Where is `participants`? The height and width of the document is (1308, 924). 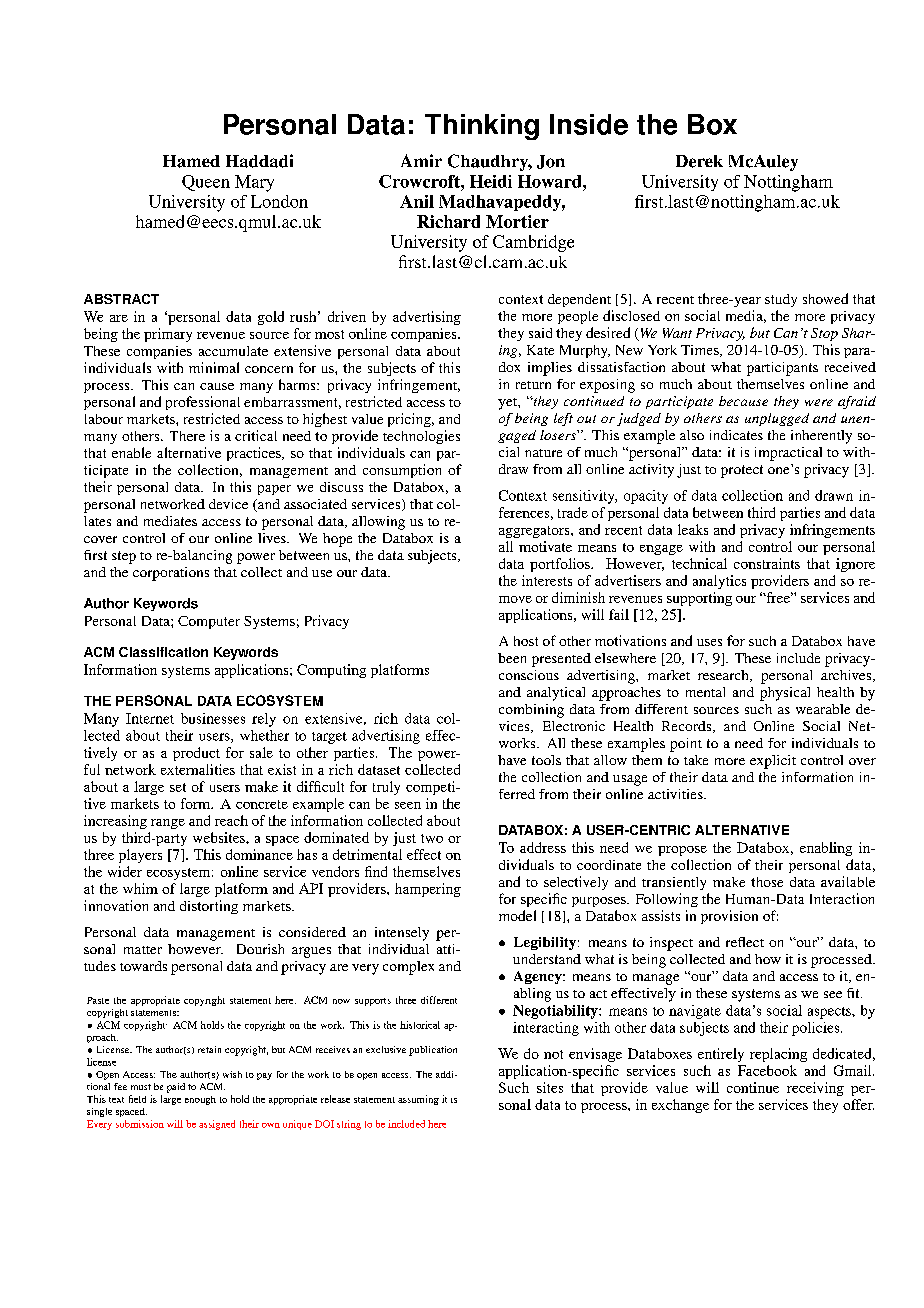
participants is located at coordinates (782, 369).
